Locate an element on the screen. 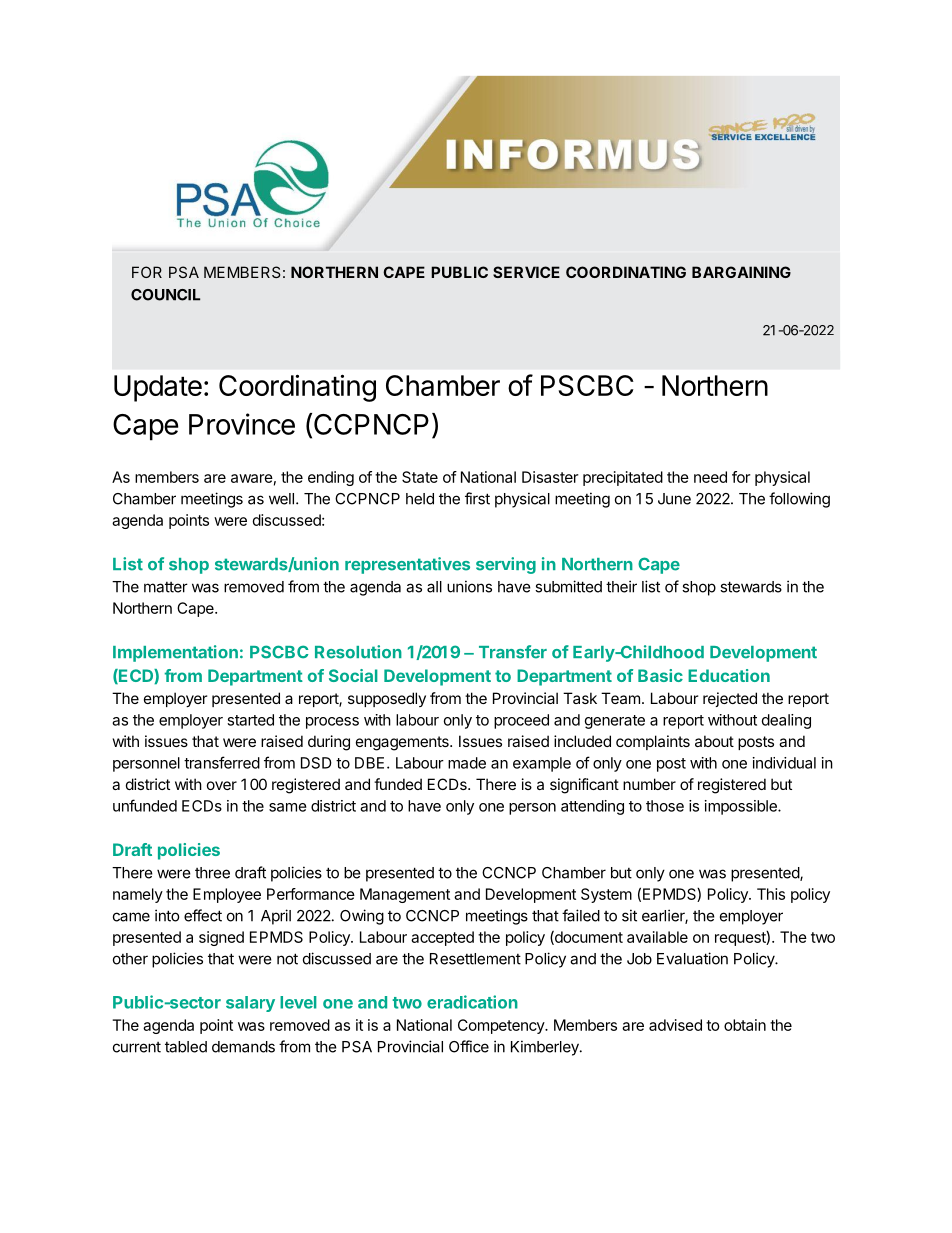 The height and width of the screenshot is (1233, 952). SERVICE is located at coordinates (526, 272).
